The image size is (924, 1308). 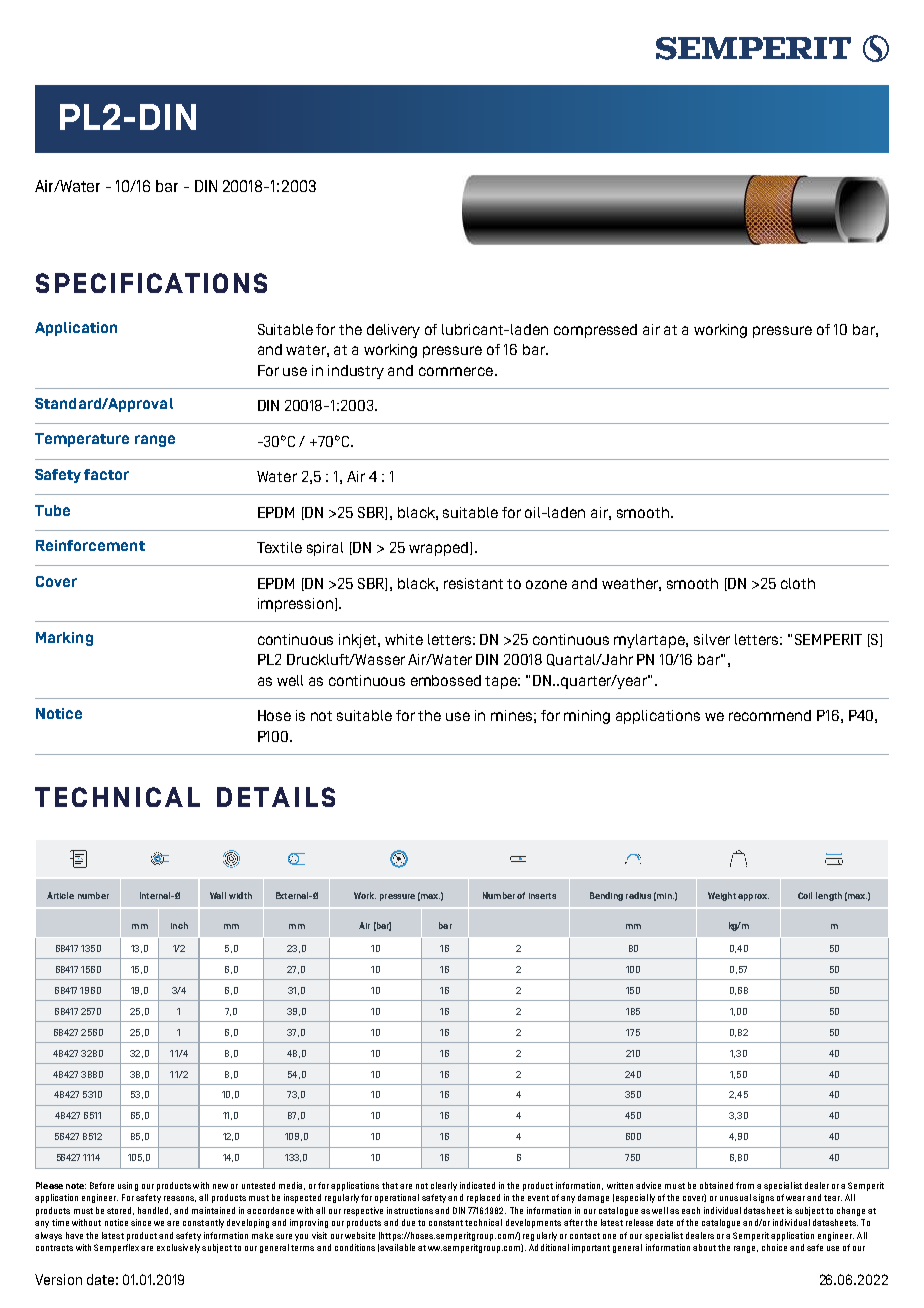 I want to click on clearly, so click(x=444, y=1186).
